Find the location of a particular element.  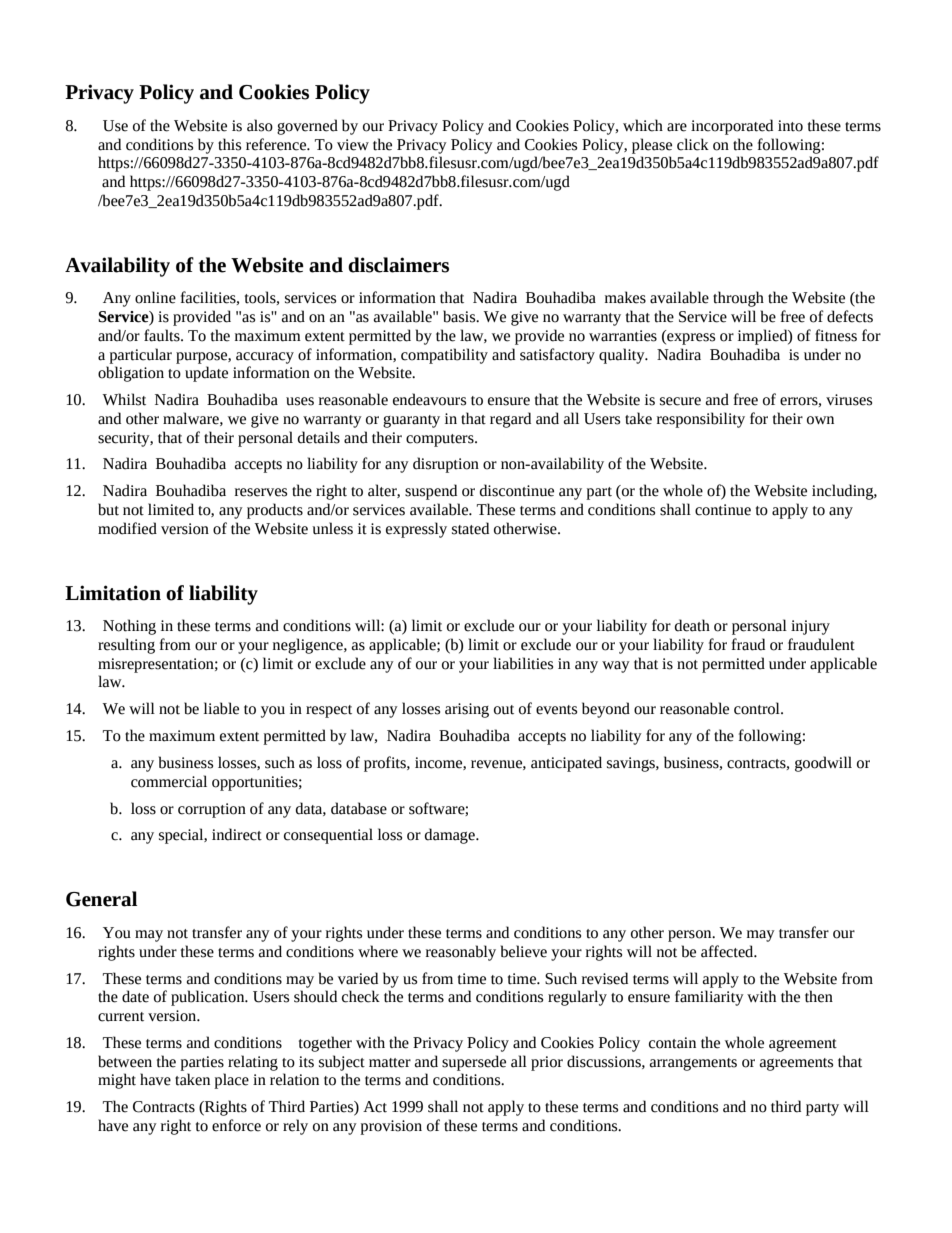

place is located at coordinates (231, 1081).
